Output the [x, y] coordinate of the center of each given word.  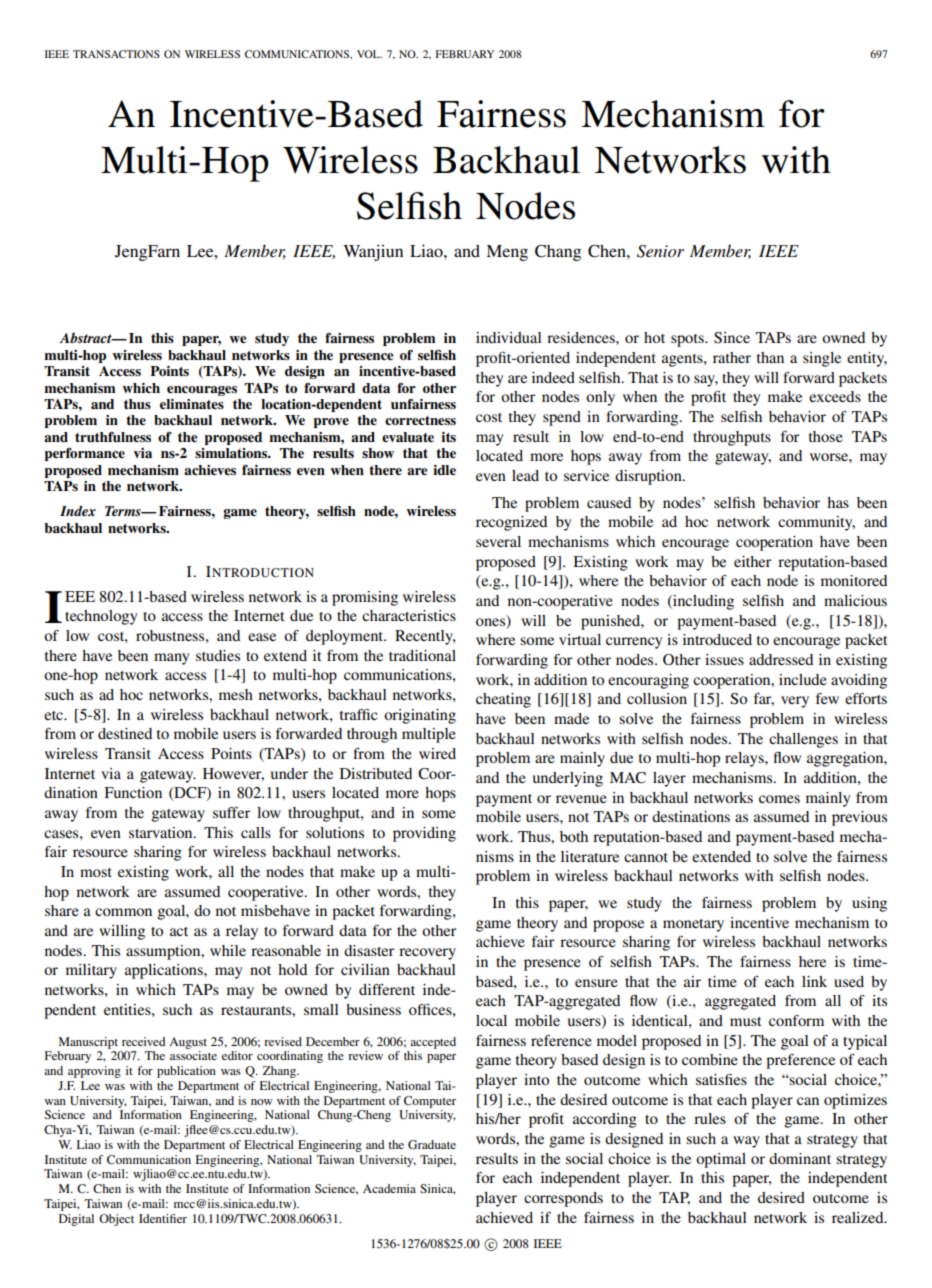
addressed [781, 659]
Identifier [163, 1218]
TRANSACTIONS [116, 54]
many [171, 659]
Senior [660, 251]
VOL [369, 54]
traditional [422, 655]
